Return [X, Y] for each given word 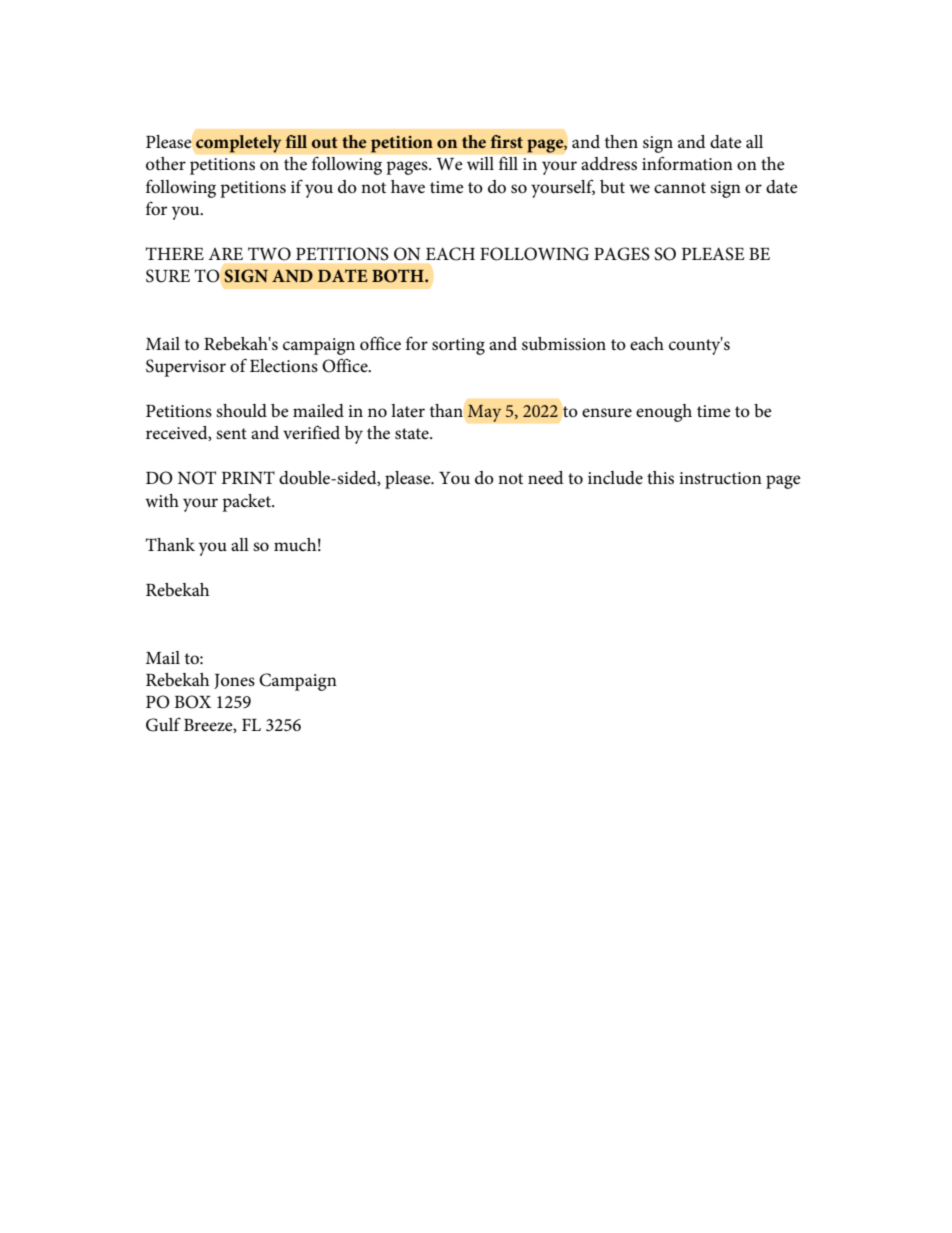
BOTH [399, 276]
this [660, 478]
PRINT [248, 477]
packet [248, 503]
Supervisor [186, 368]
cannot [680, 188]
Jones [234, 681]
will [480, 163]
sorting [458, 346]
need [546, 477]
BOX [192, 702]
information [687, 163]
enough [664, 413]
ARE [225, 254]
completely [239, 144]
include [615, 477]
